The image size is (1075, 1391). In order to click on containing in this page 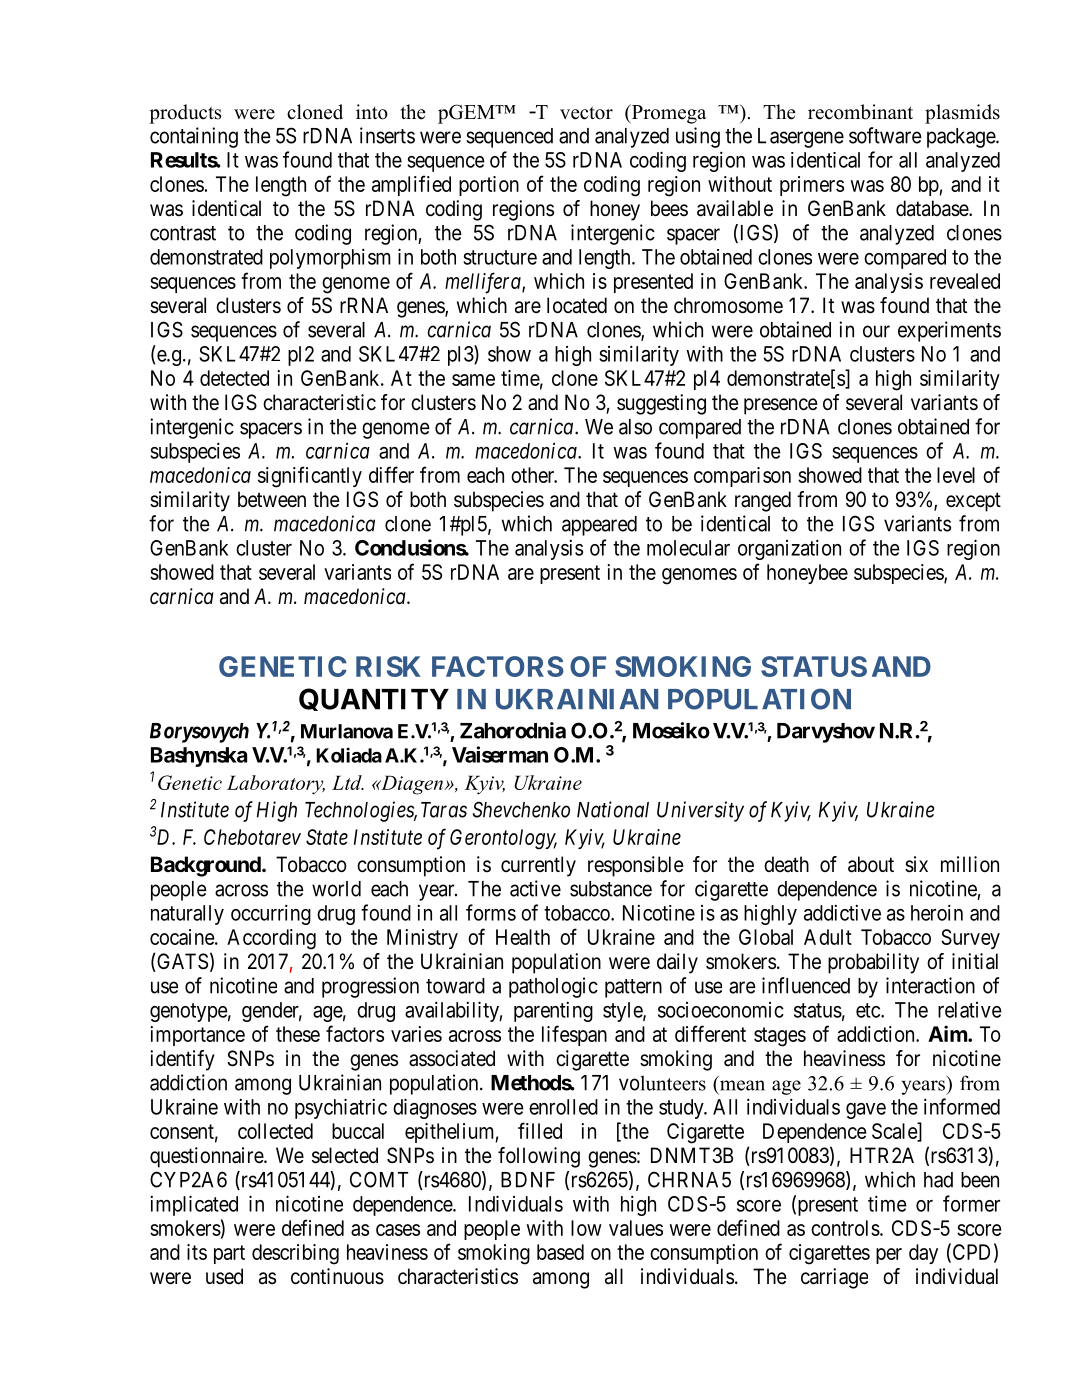, I will do `click(194, 137)`.
